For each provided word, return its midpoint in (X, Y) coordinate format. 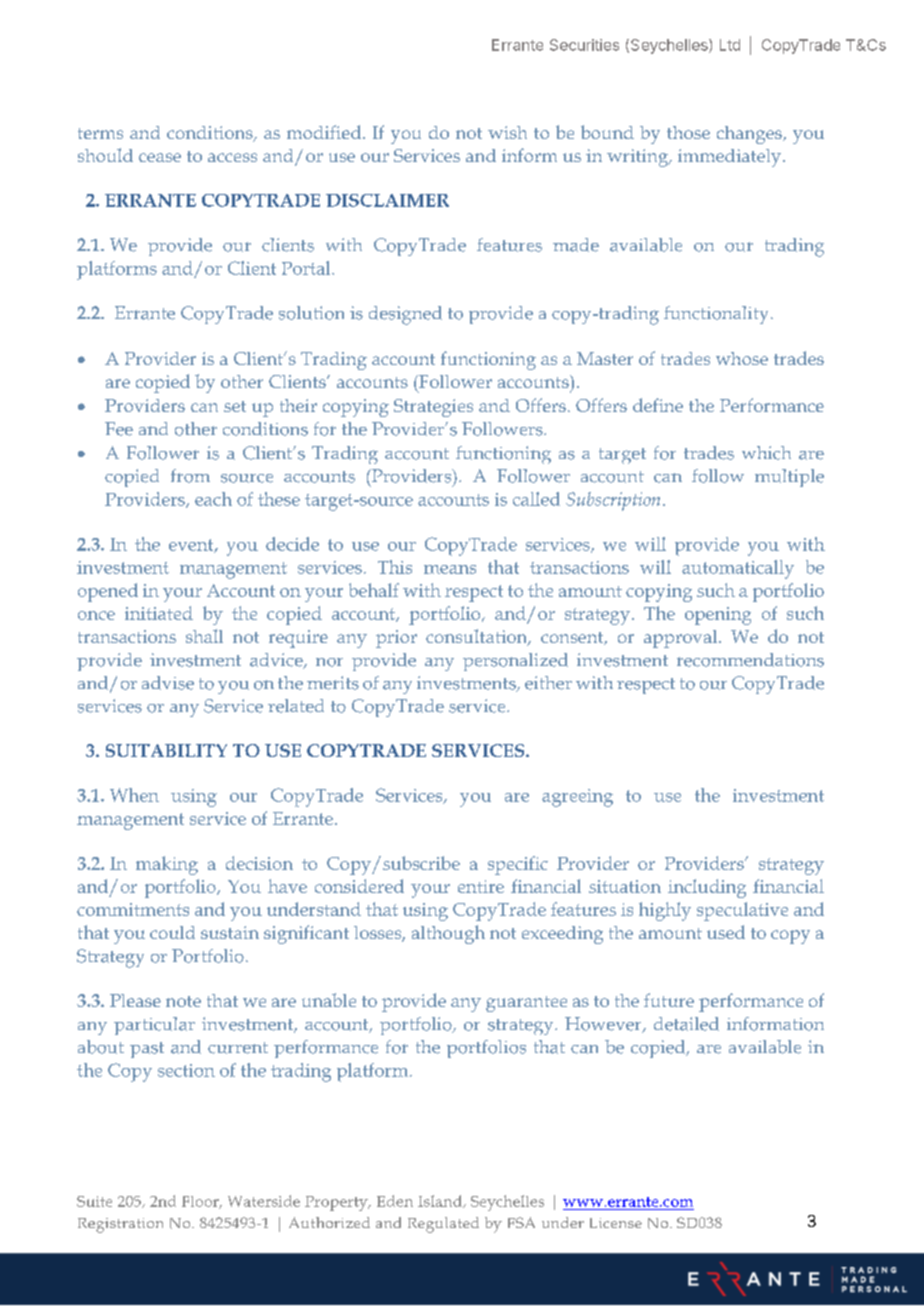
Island (441, 1201)
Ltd (730, 45)
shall (204, 636)
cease (160, 157)
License (616, 1223)
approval (682, 639)
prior (396, 639)
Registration (120, 1225)
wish (507, 132)
